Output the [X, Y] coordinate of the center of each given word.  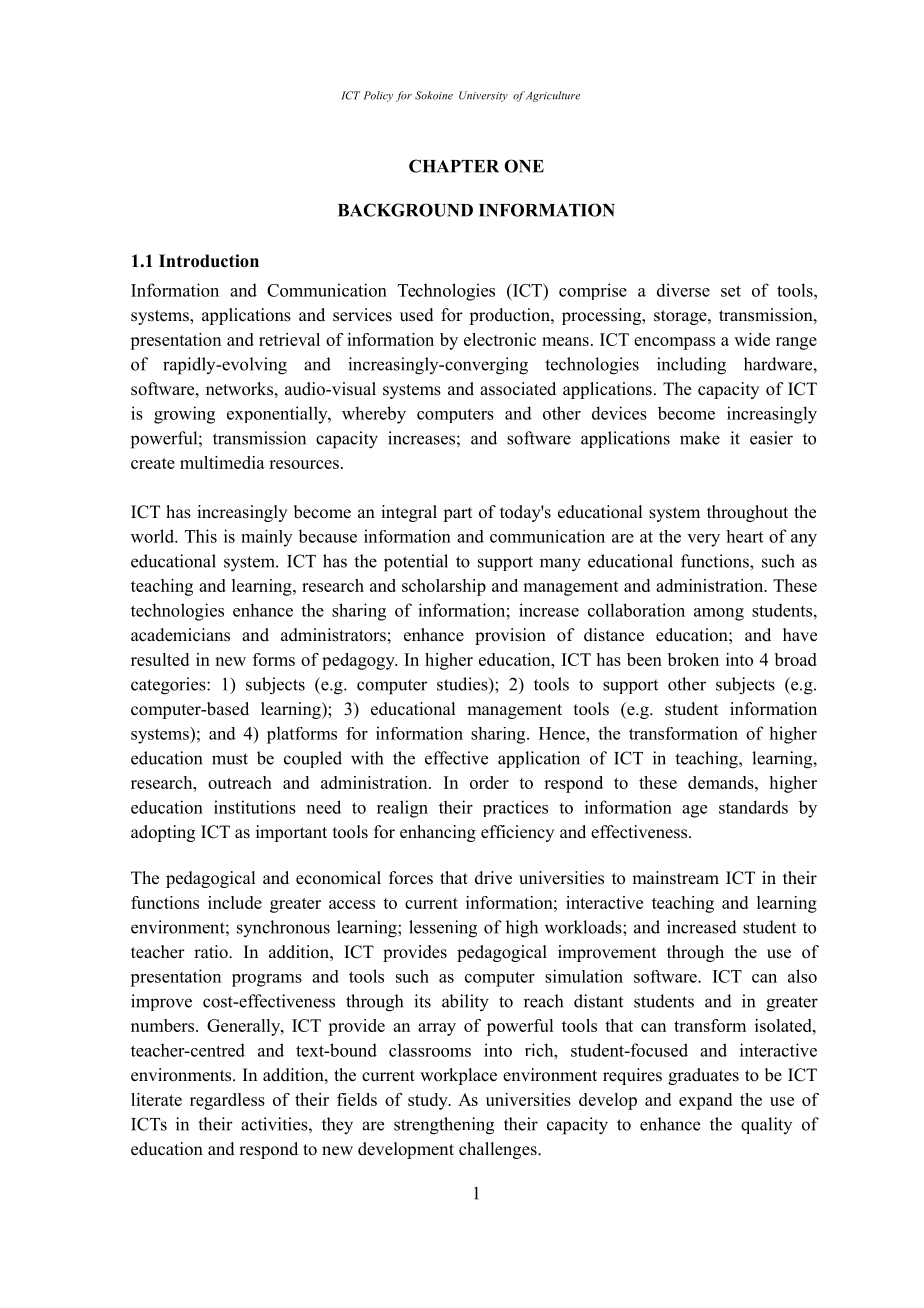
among [719, 614]
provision [510, 636]
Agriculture [553, 96]
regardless [227, 1101]
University [483, 96]
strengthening [444, 1126]
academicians [180, 635]
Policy [378, 96]
